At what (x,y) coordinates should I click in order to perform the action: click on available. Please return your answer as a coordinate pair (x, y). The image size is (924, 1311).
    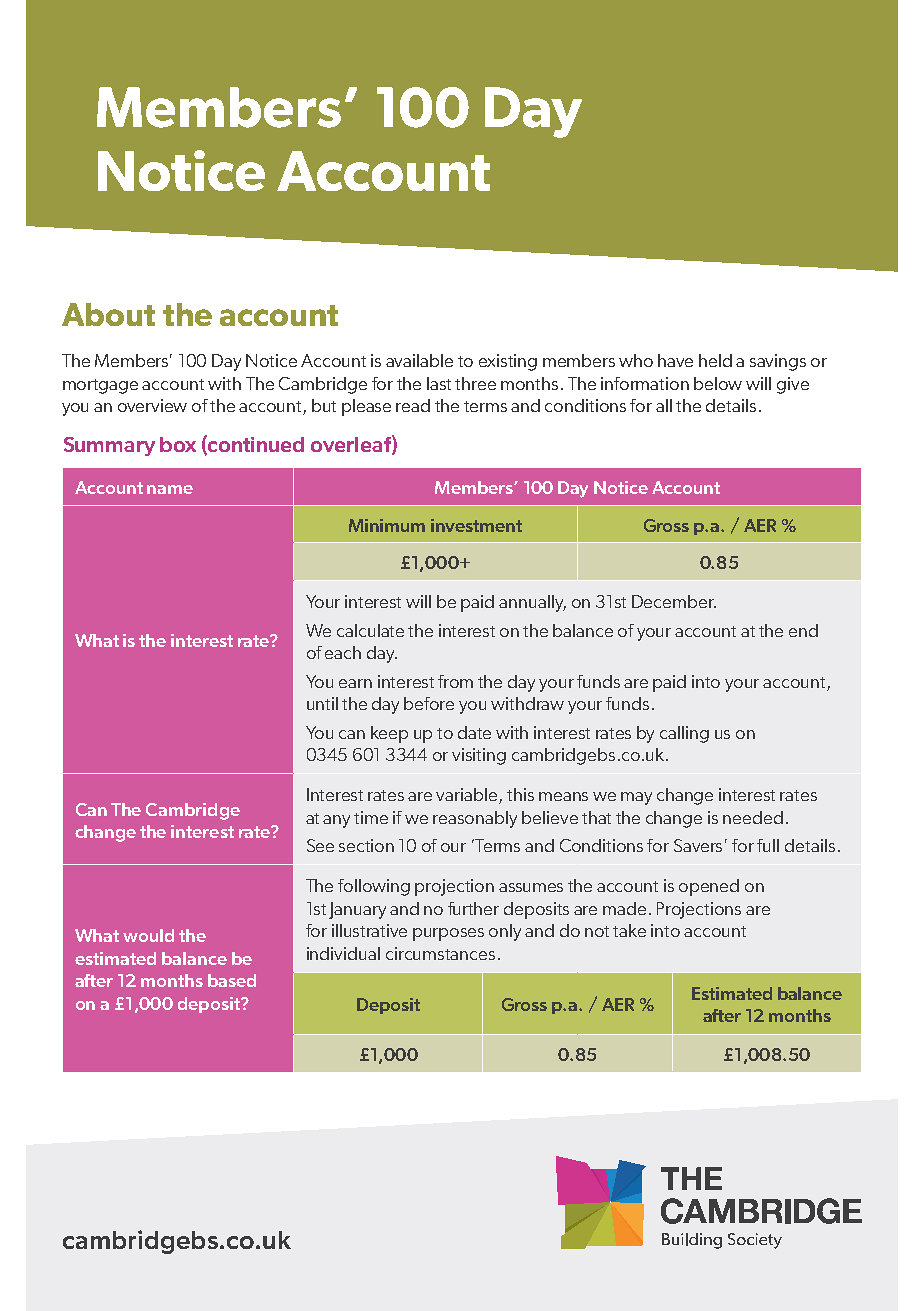
    Looking at the image, I should click on (419, 360).
